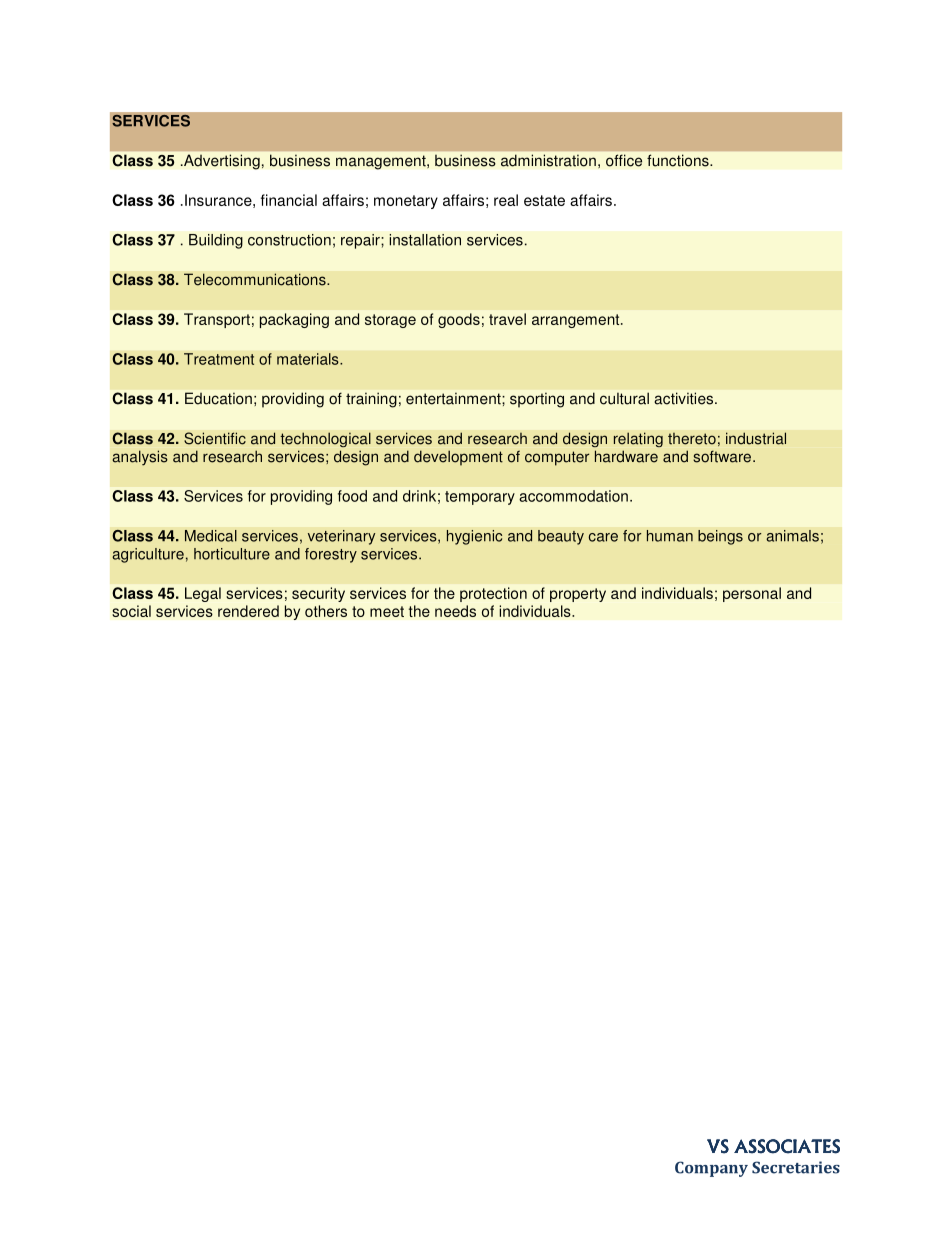  What do you see at coordinates (578, 595) in the screenshot?
I see `property` at bounding box center [578, 595].
